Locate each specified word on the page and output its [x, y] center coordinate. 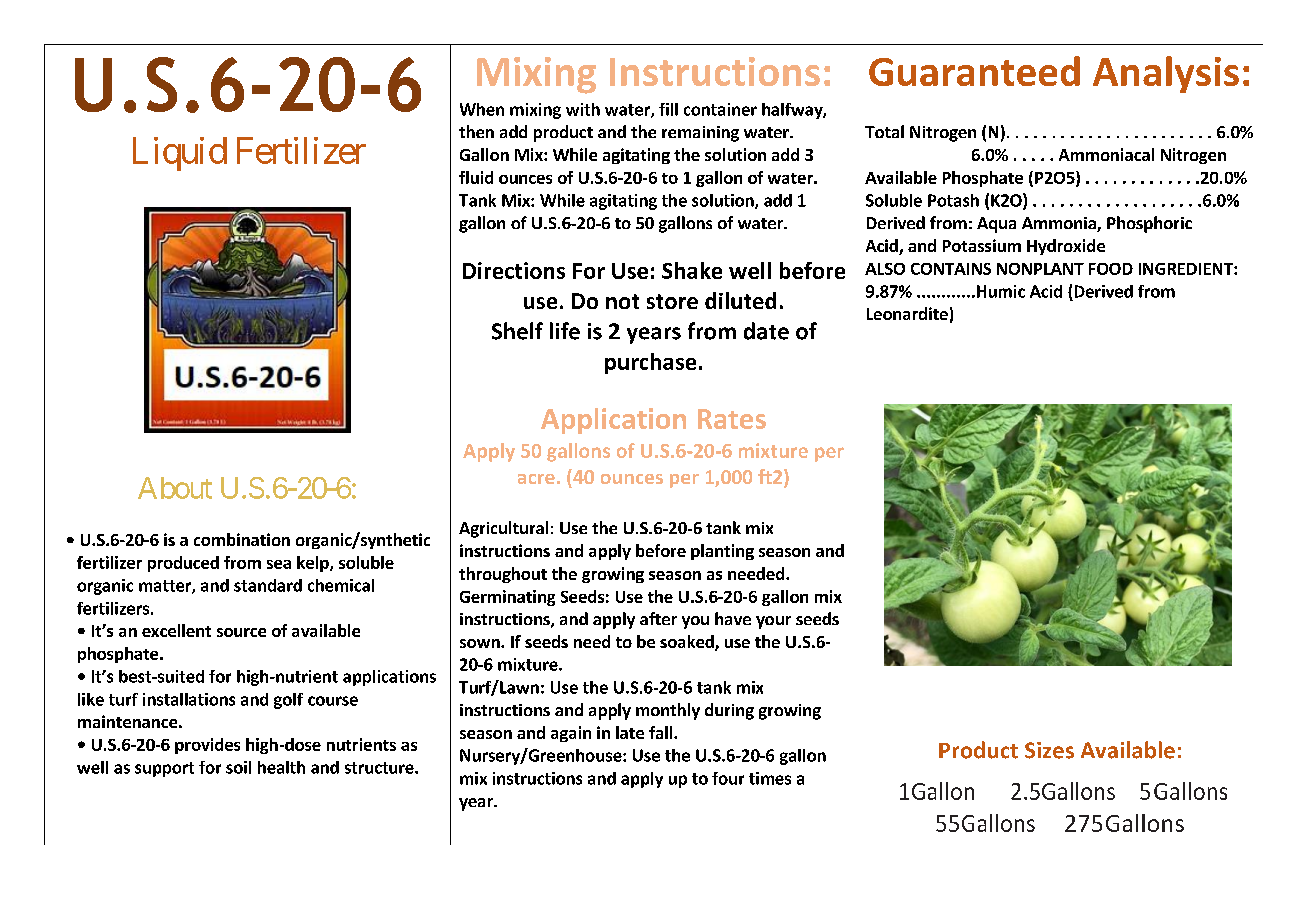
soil [238, 767]
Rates [732, 419]
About [175, 488]
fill [668, 109]
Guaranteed [974, 71]
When [482, 109]
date [766, 331]
